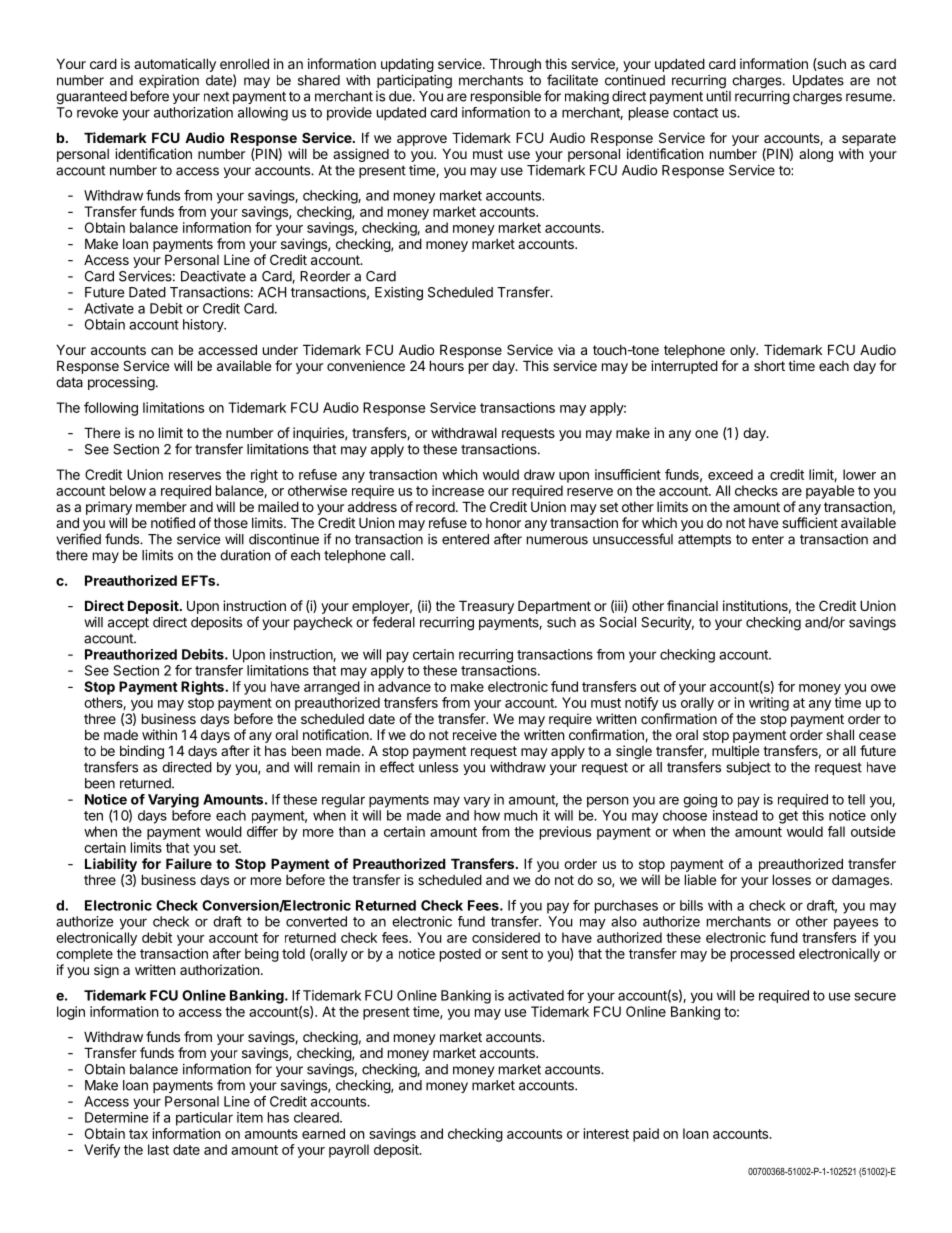  Describe the element at coordinates (506, 97) in the image. I see `responsible` at that location.
